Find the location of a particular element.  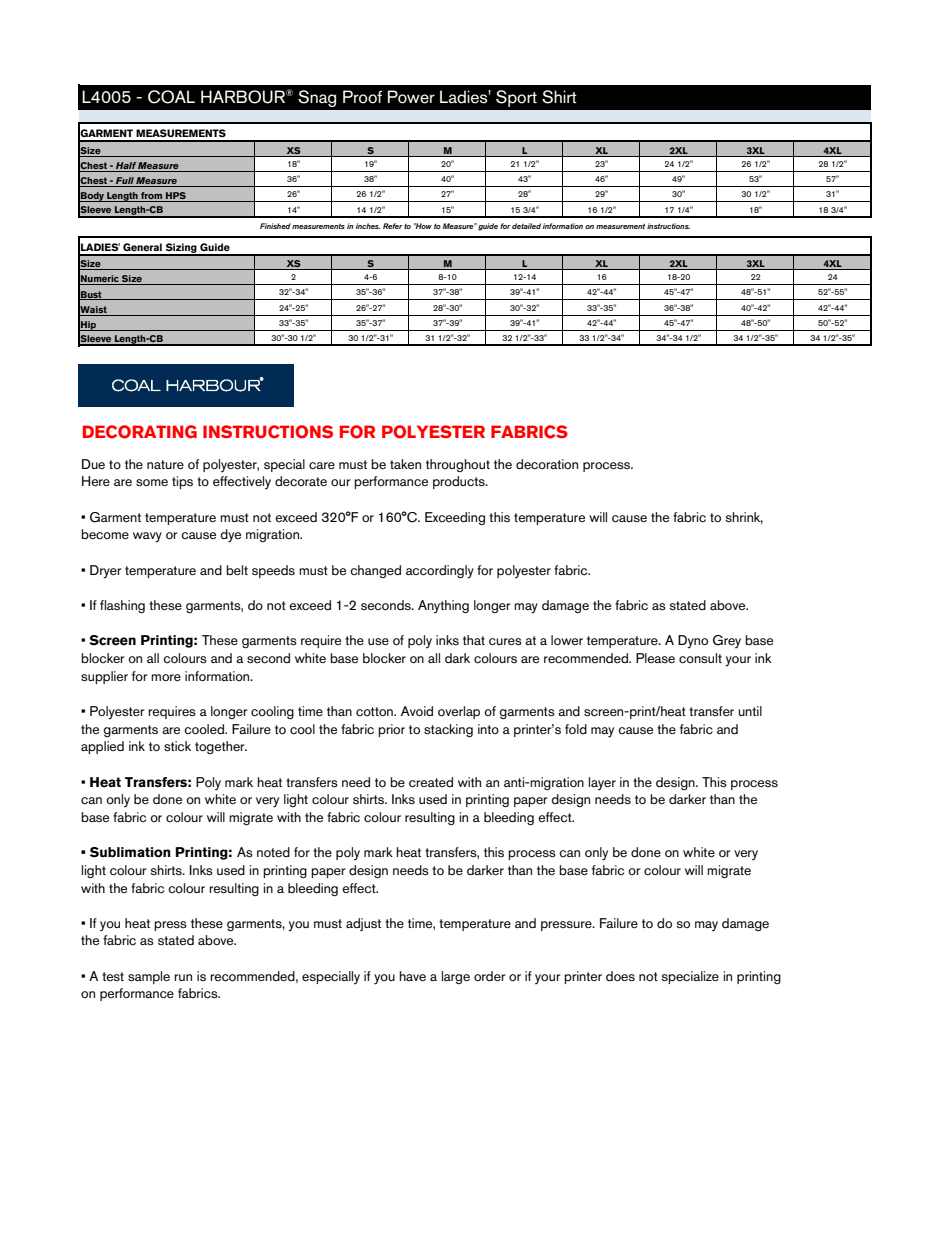

flashing is located at coordinates (122, 606).
